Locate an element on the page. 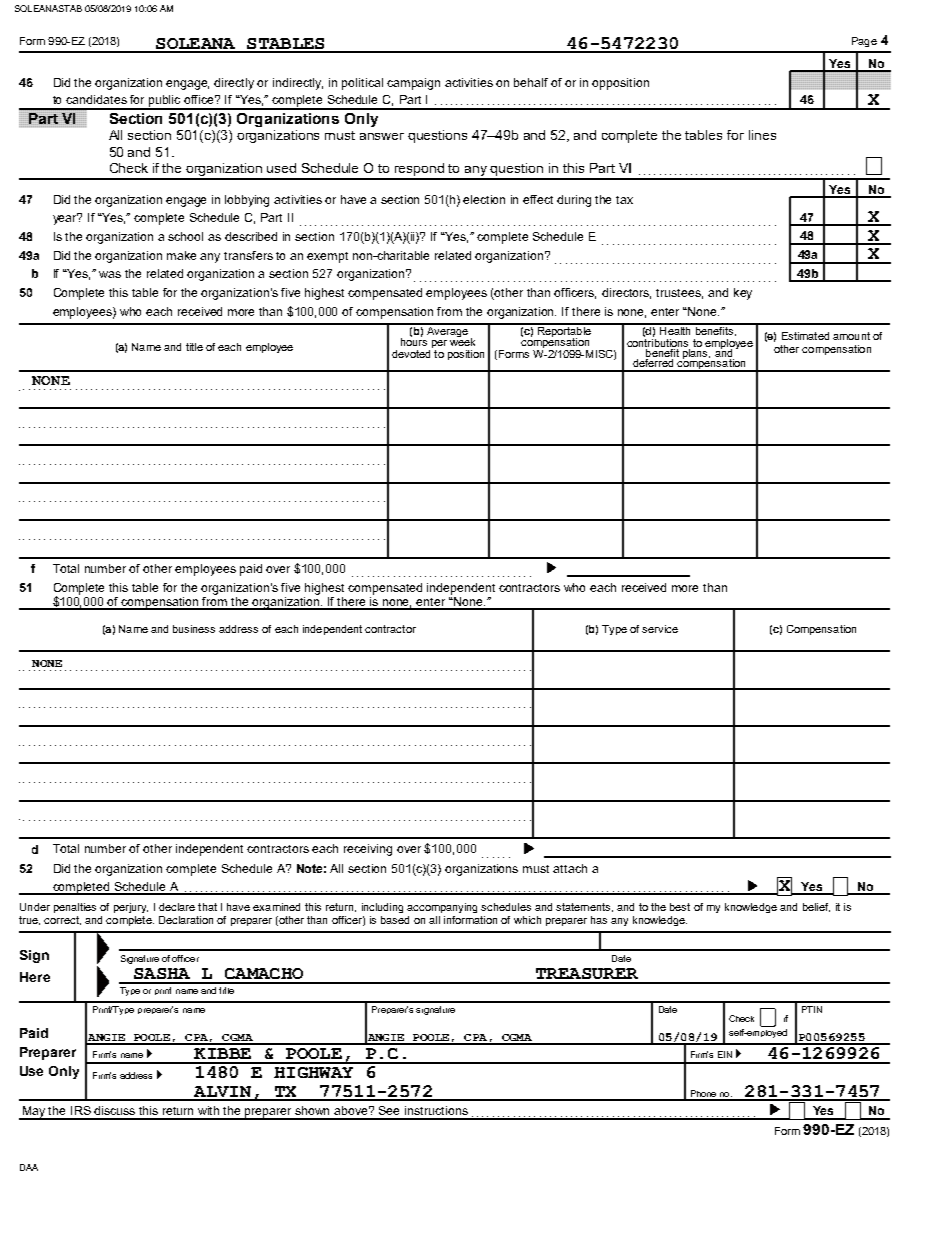 The width and height of the document is (952, 1233). business is located at coordinates (194, 629).
